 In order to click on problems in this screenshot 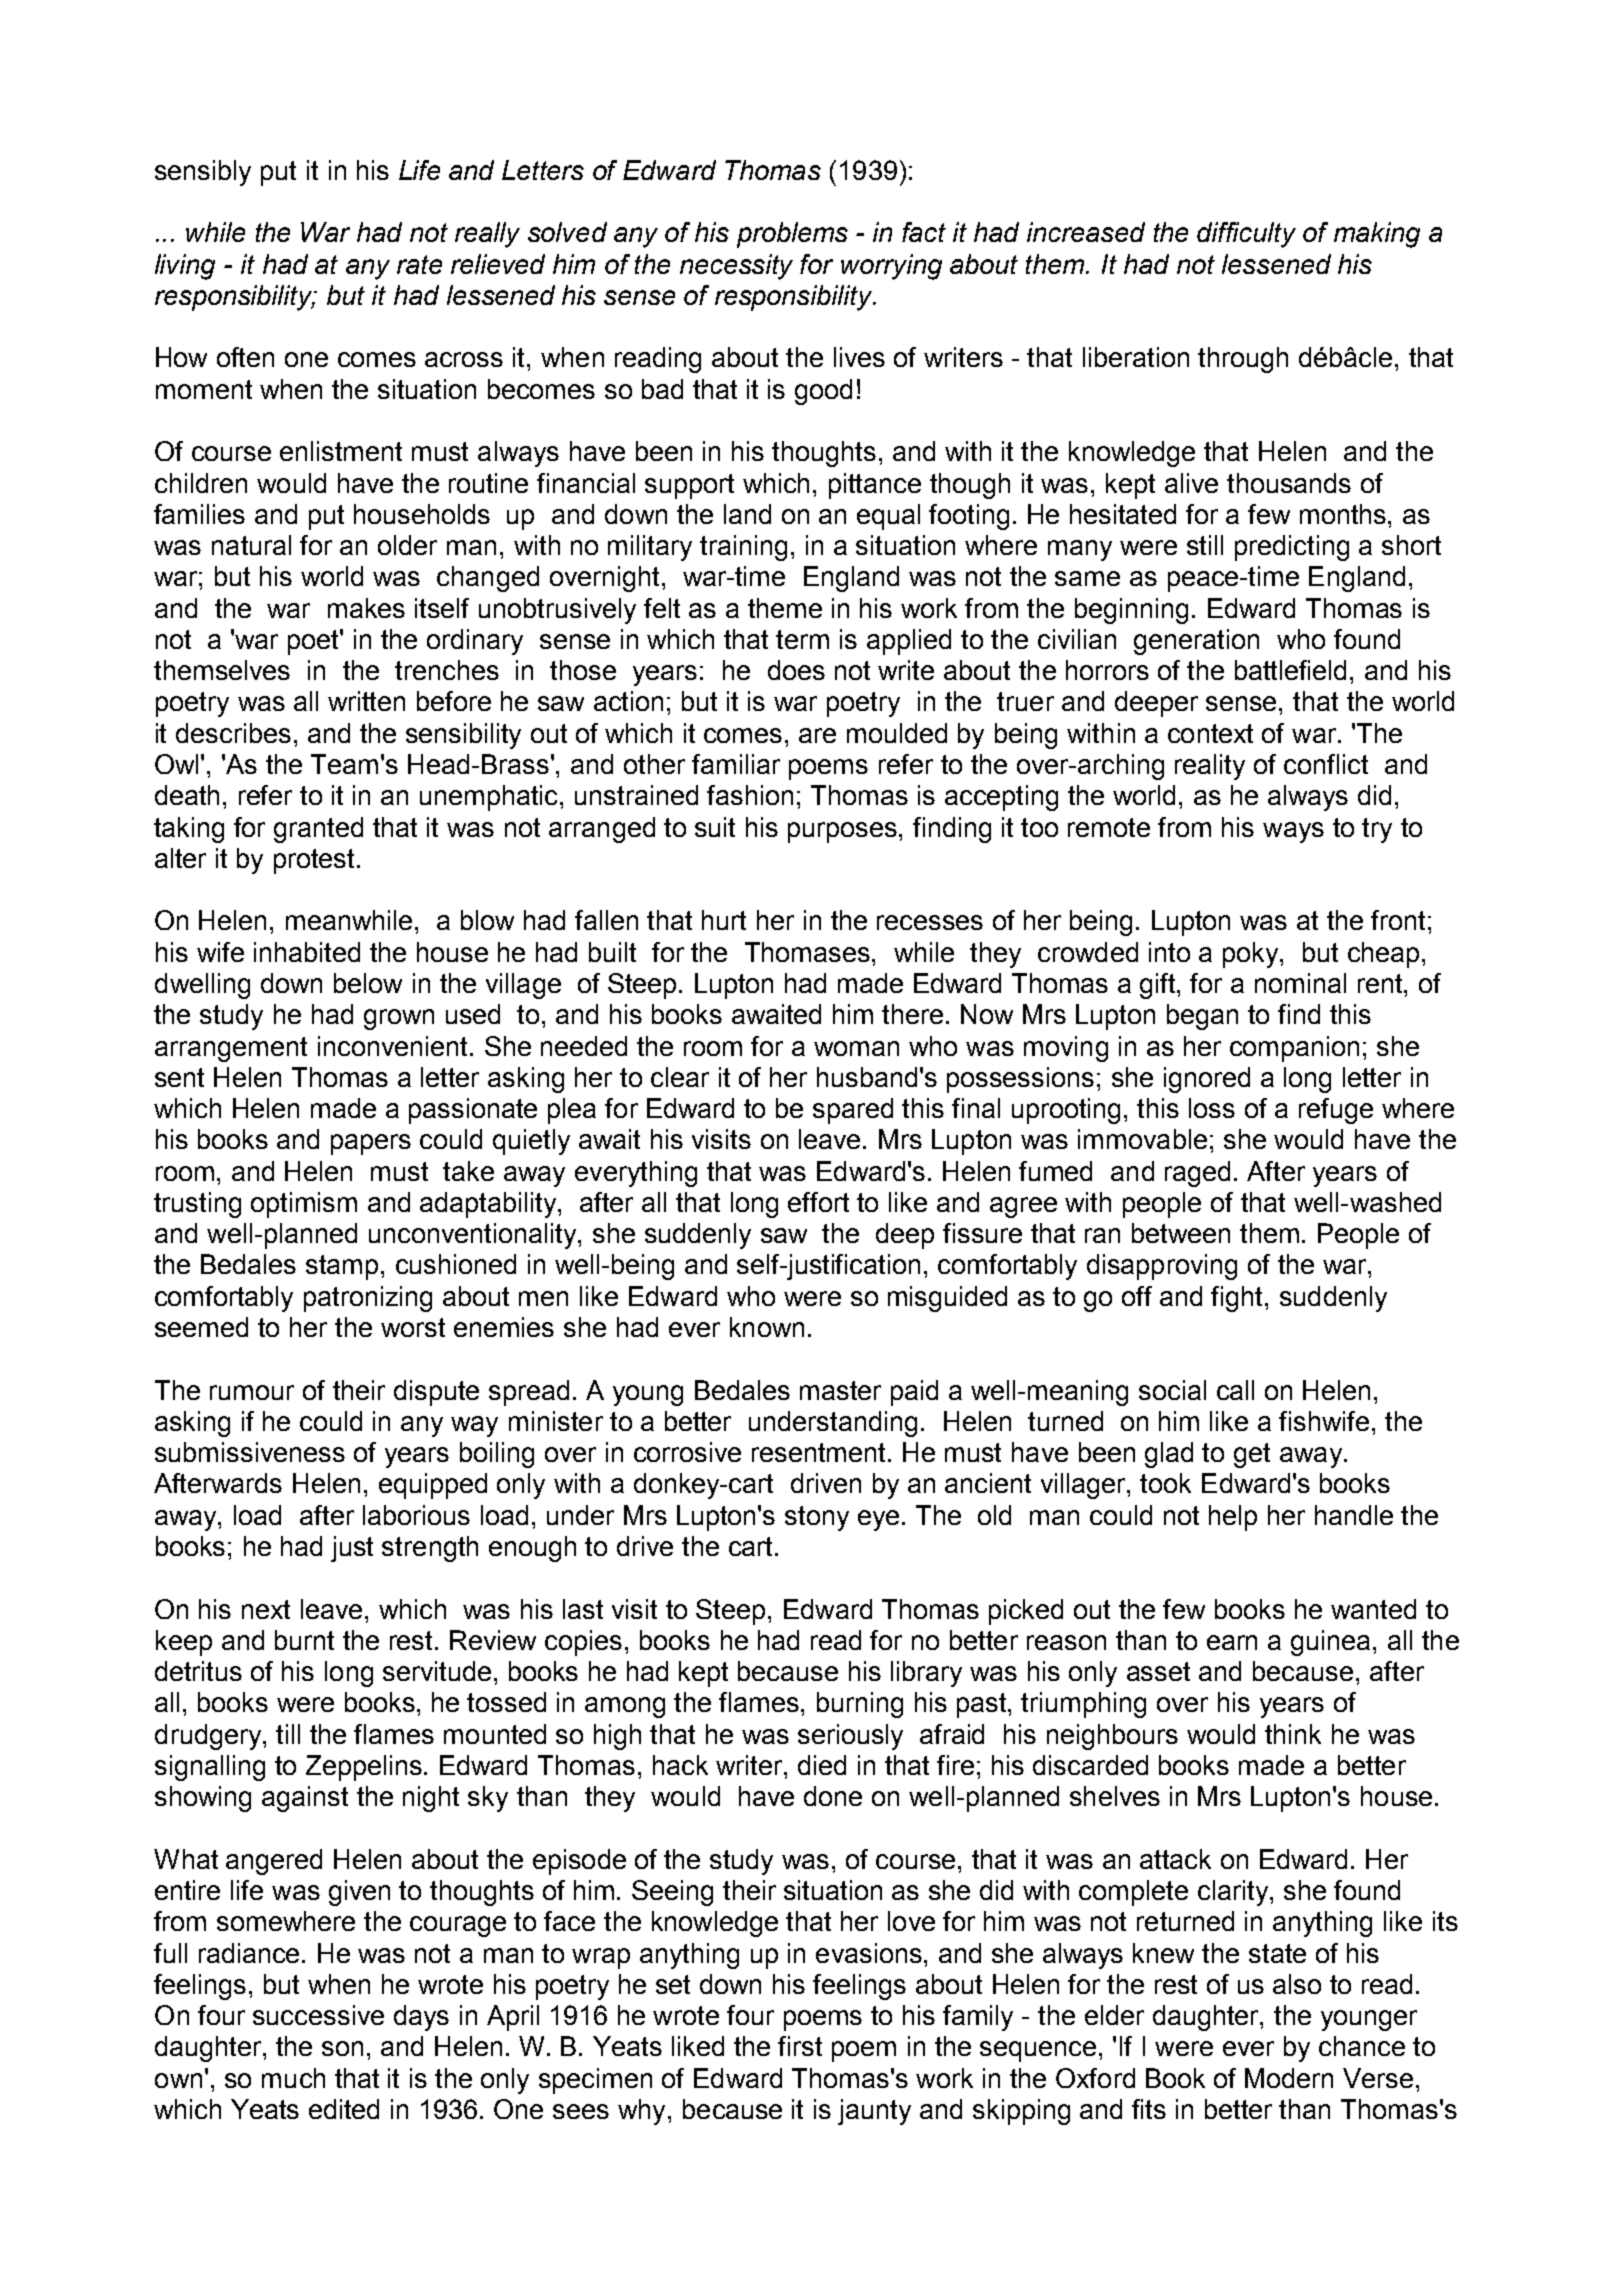, I will do `click(792, 235)`.
